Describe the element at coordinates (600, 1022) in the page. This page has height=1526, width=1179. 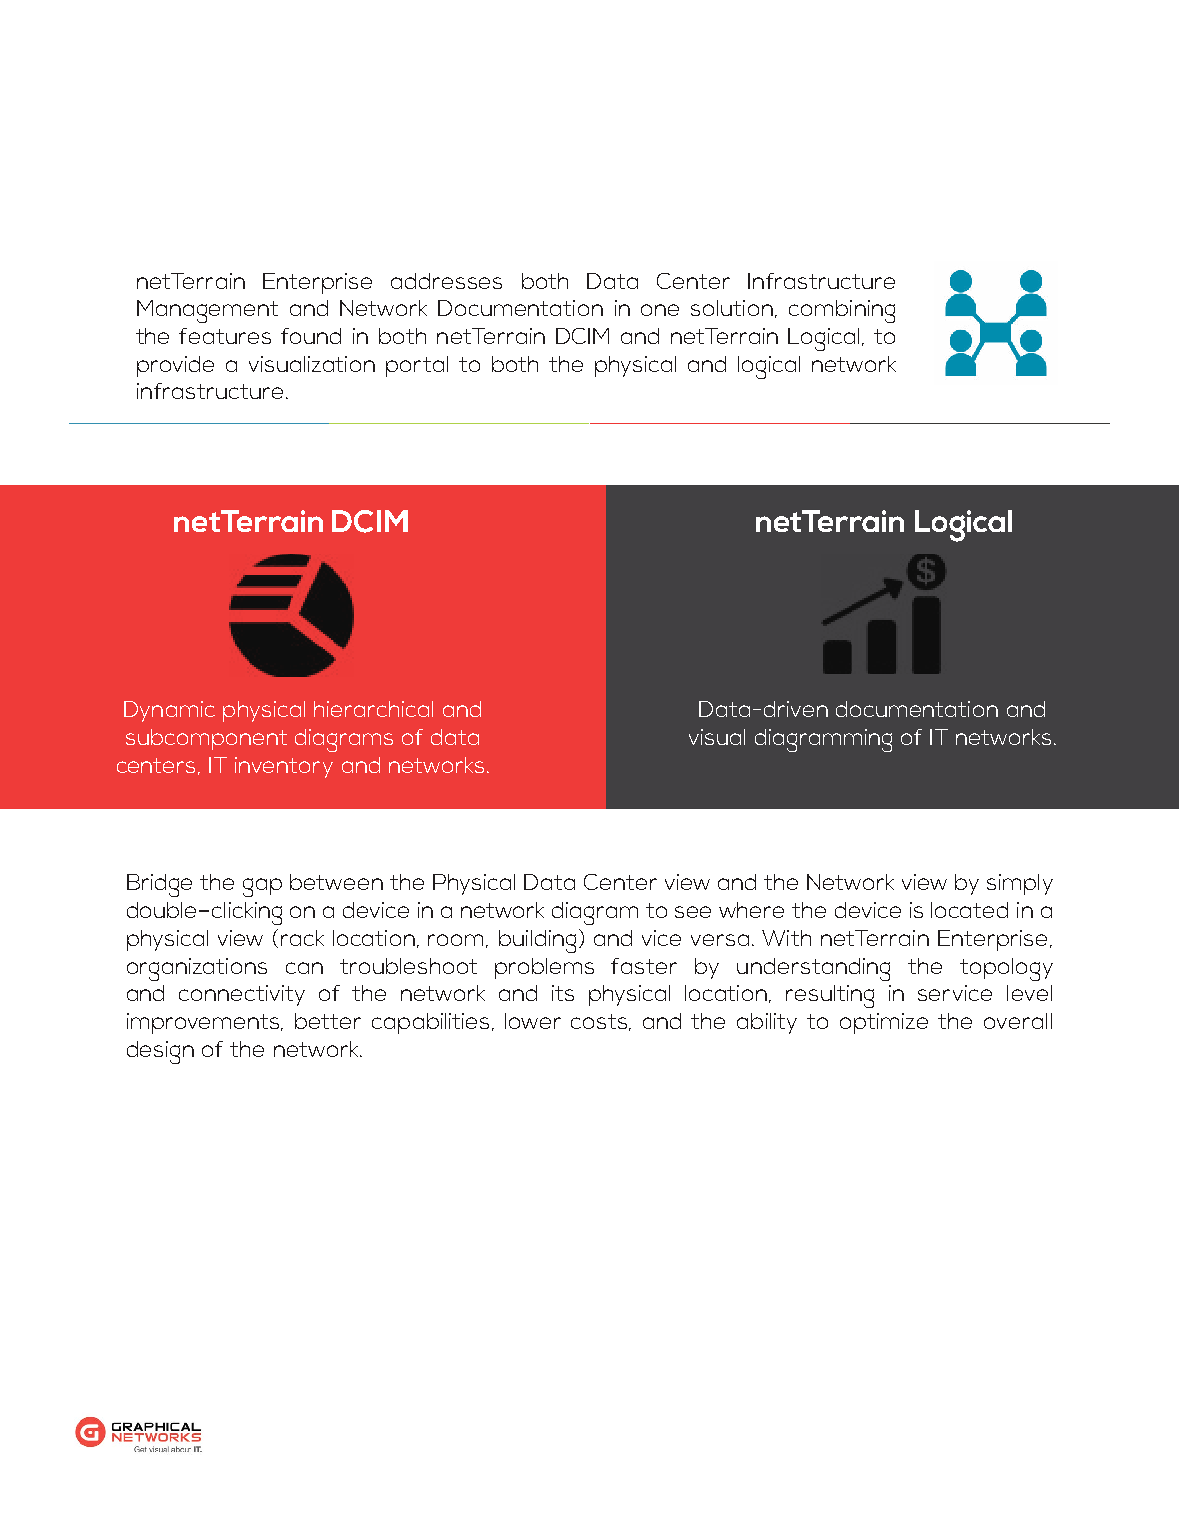
I see `costs` at that location.
